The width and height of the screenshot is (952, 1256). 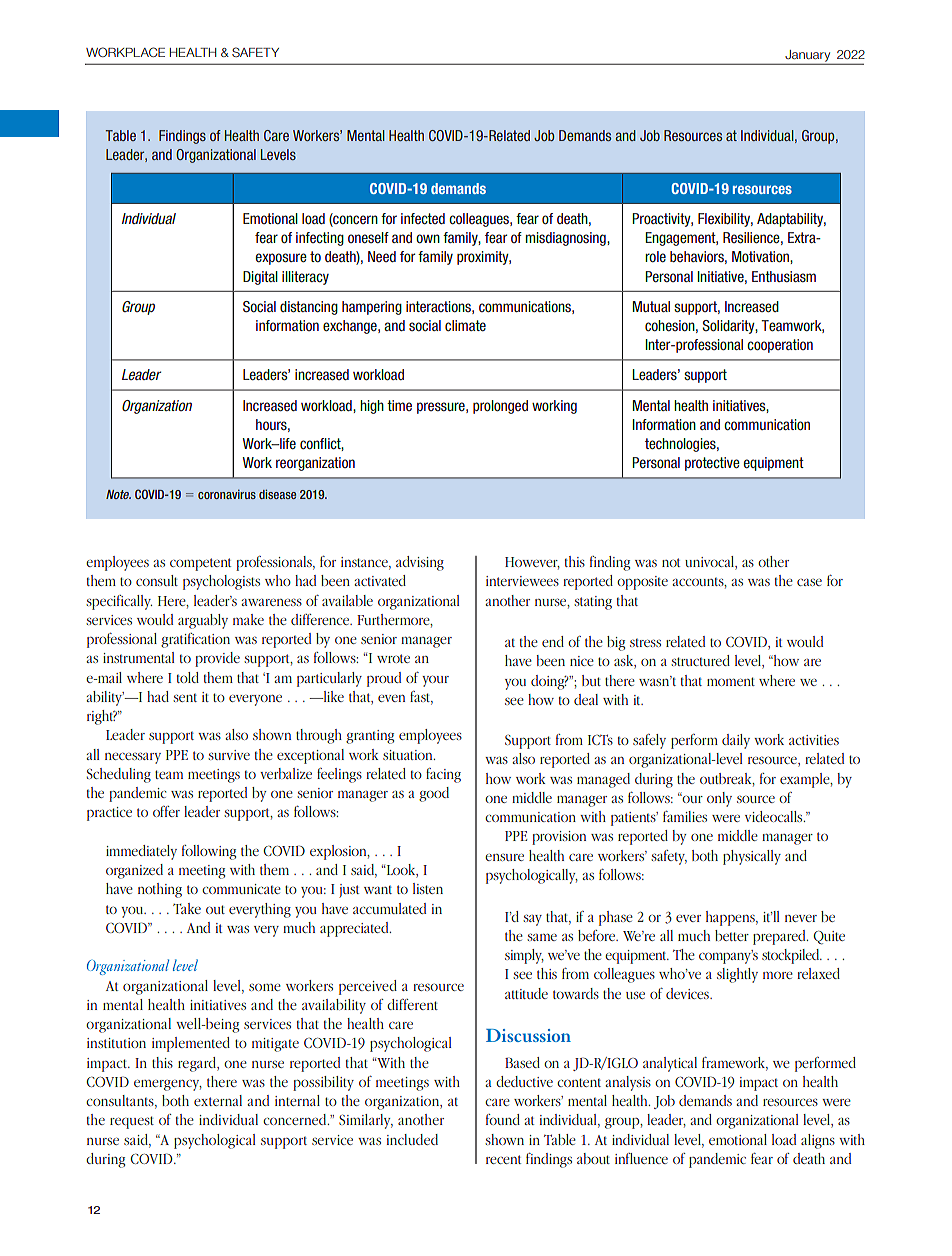 I want to click on infecting, so click(x=320, y=239).
